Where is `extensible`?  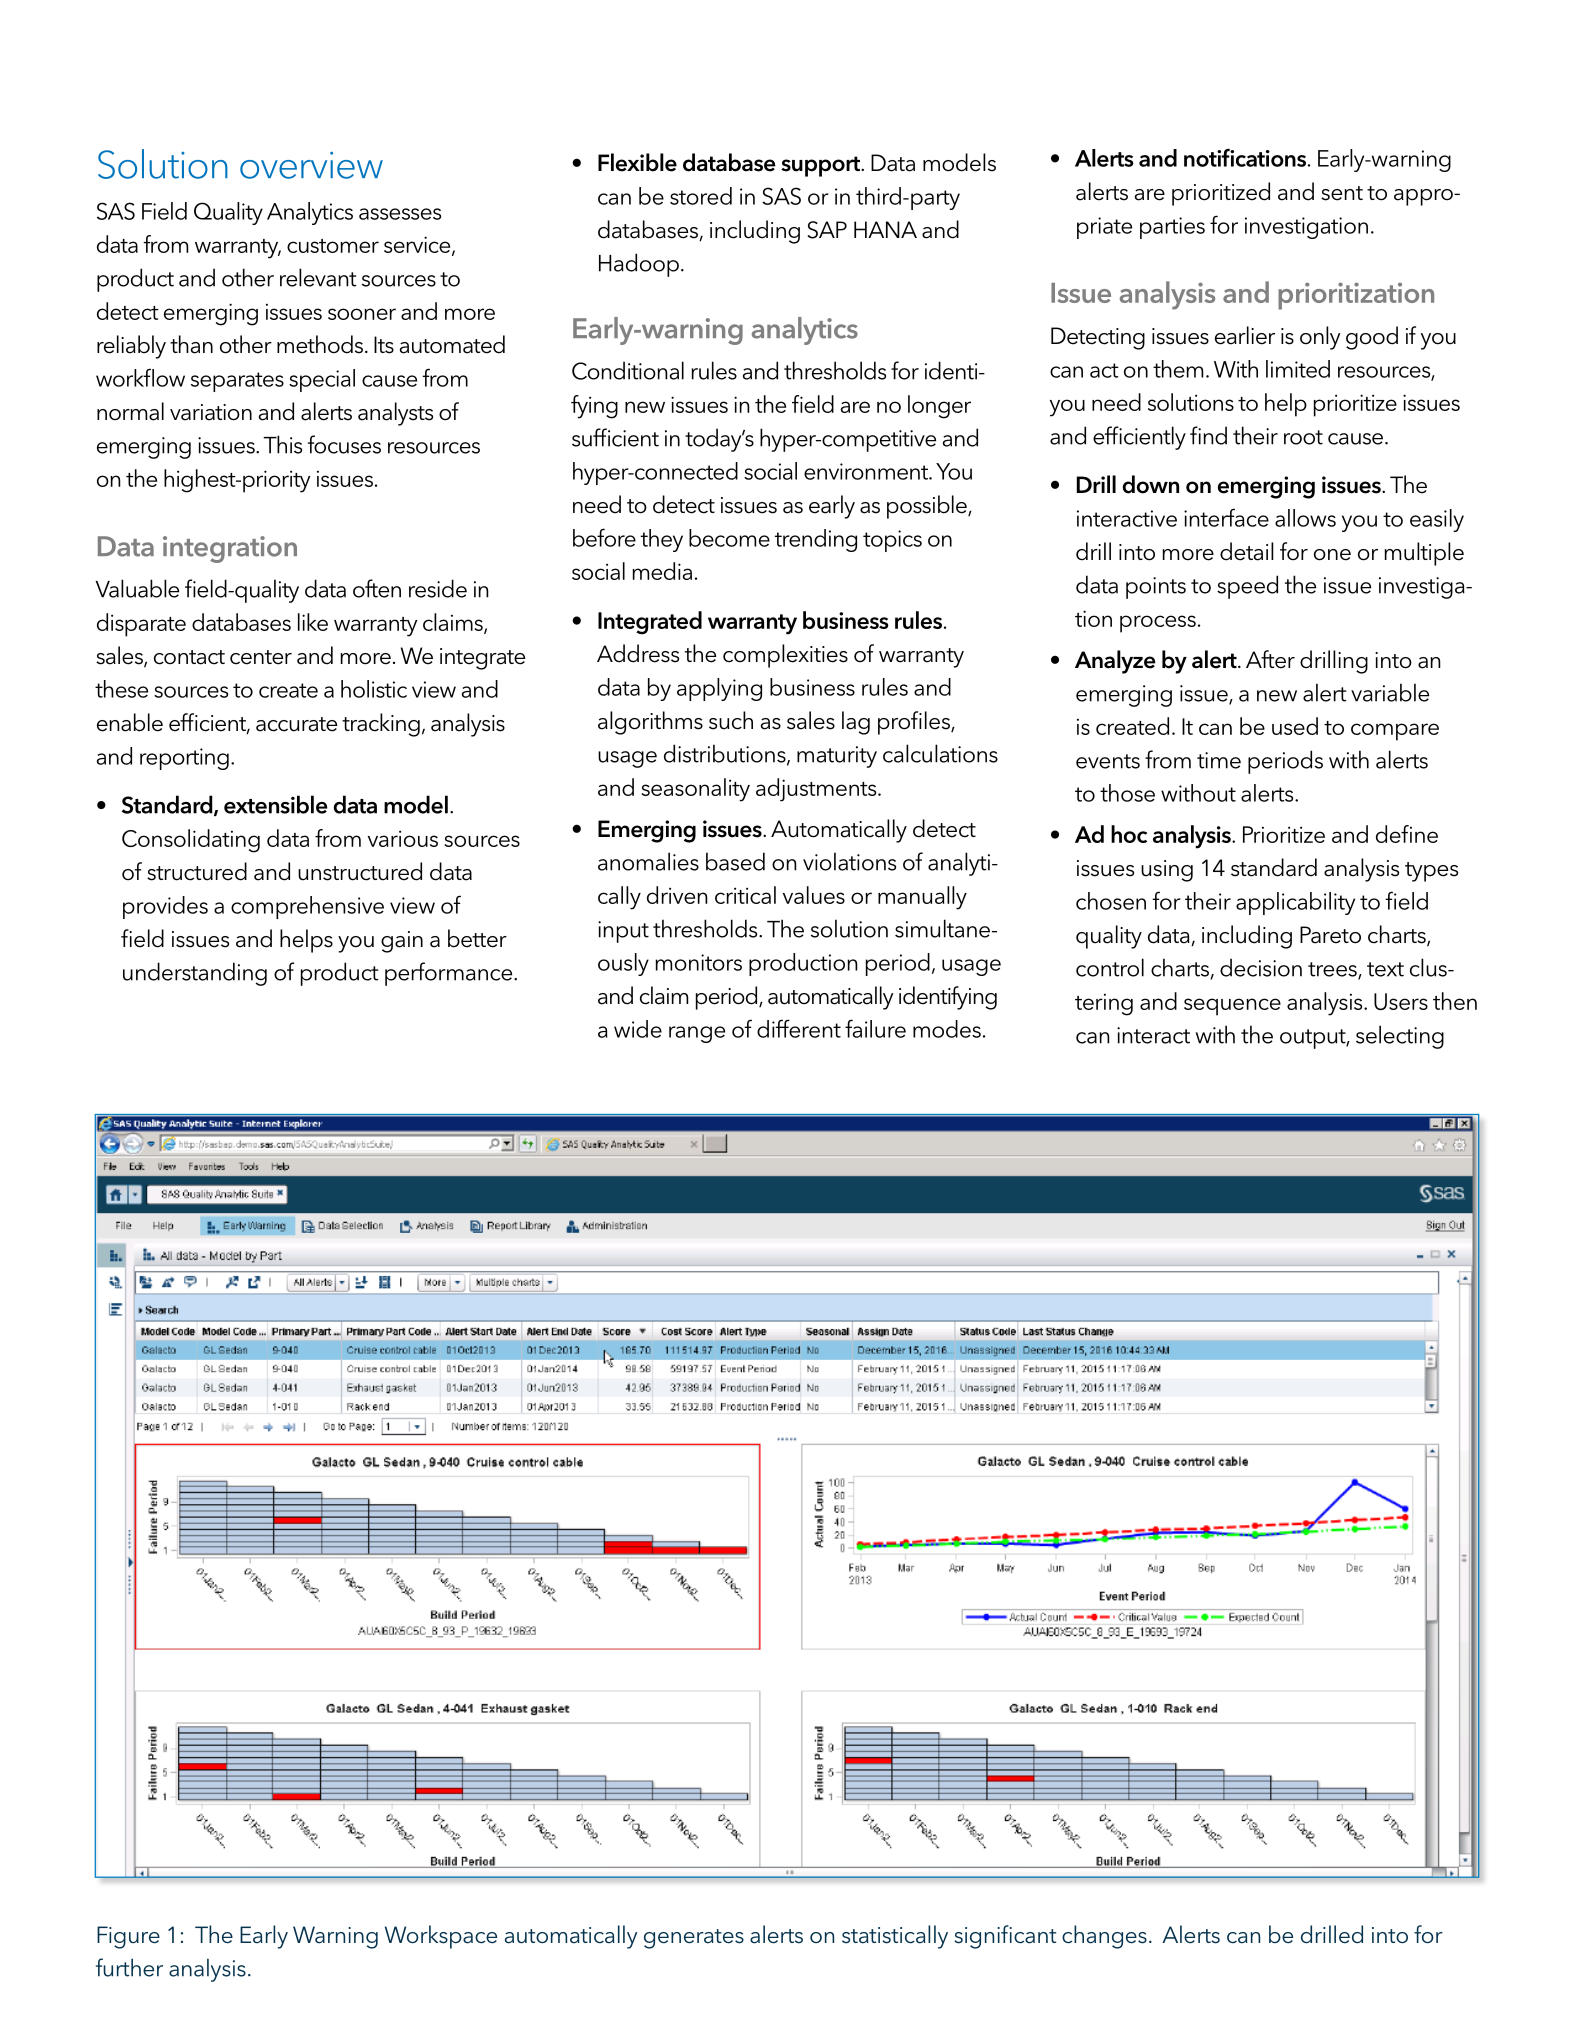 extensible is located at coordinates (276, 804).
